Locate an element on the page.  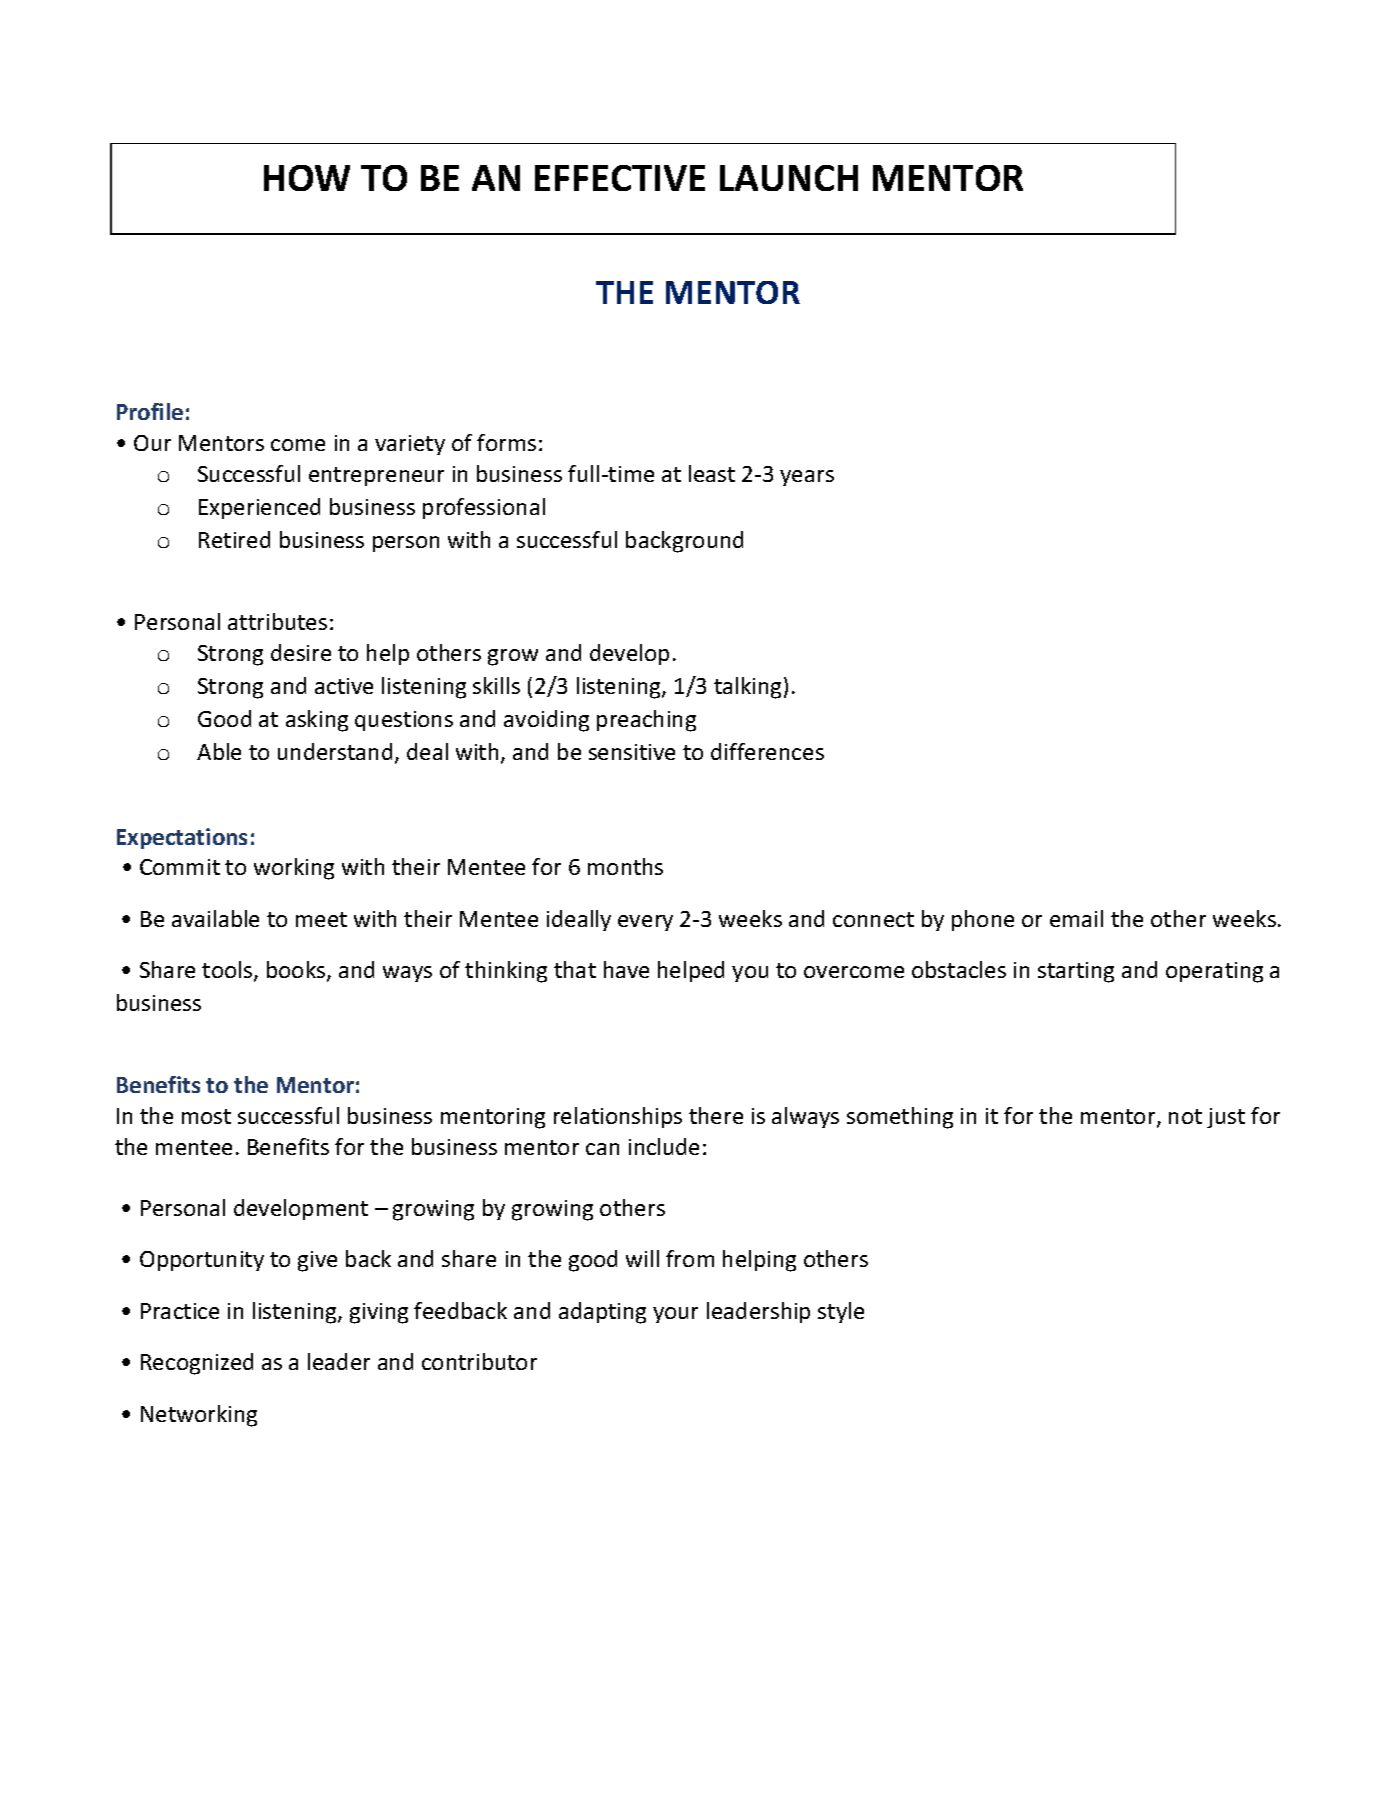
have is located at coordinates (626, 969).
